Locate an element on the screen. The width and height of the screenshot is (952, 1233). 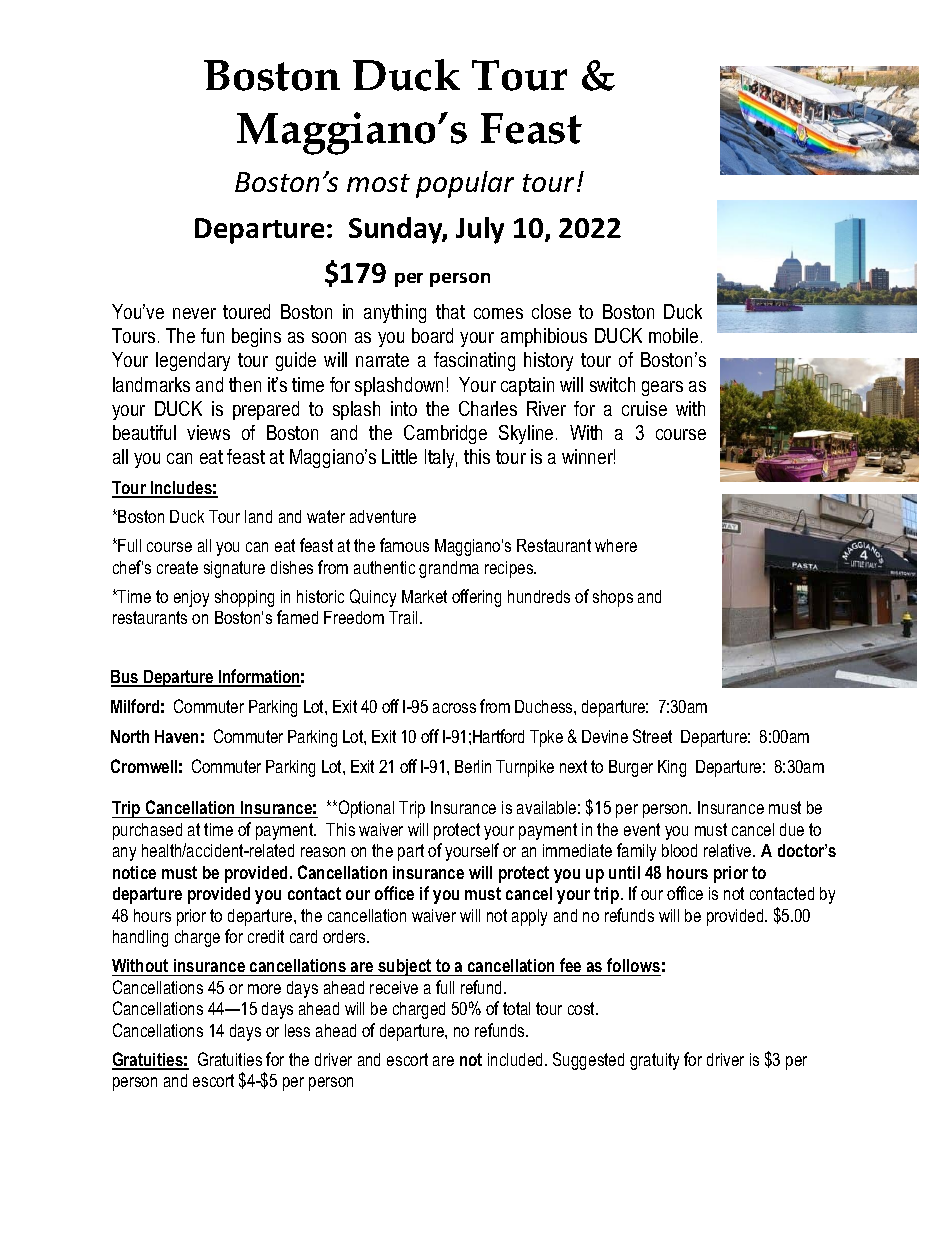
included is located at coordinates (517, 1059).
